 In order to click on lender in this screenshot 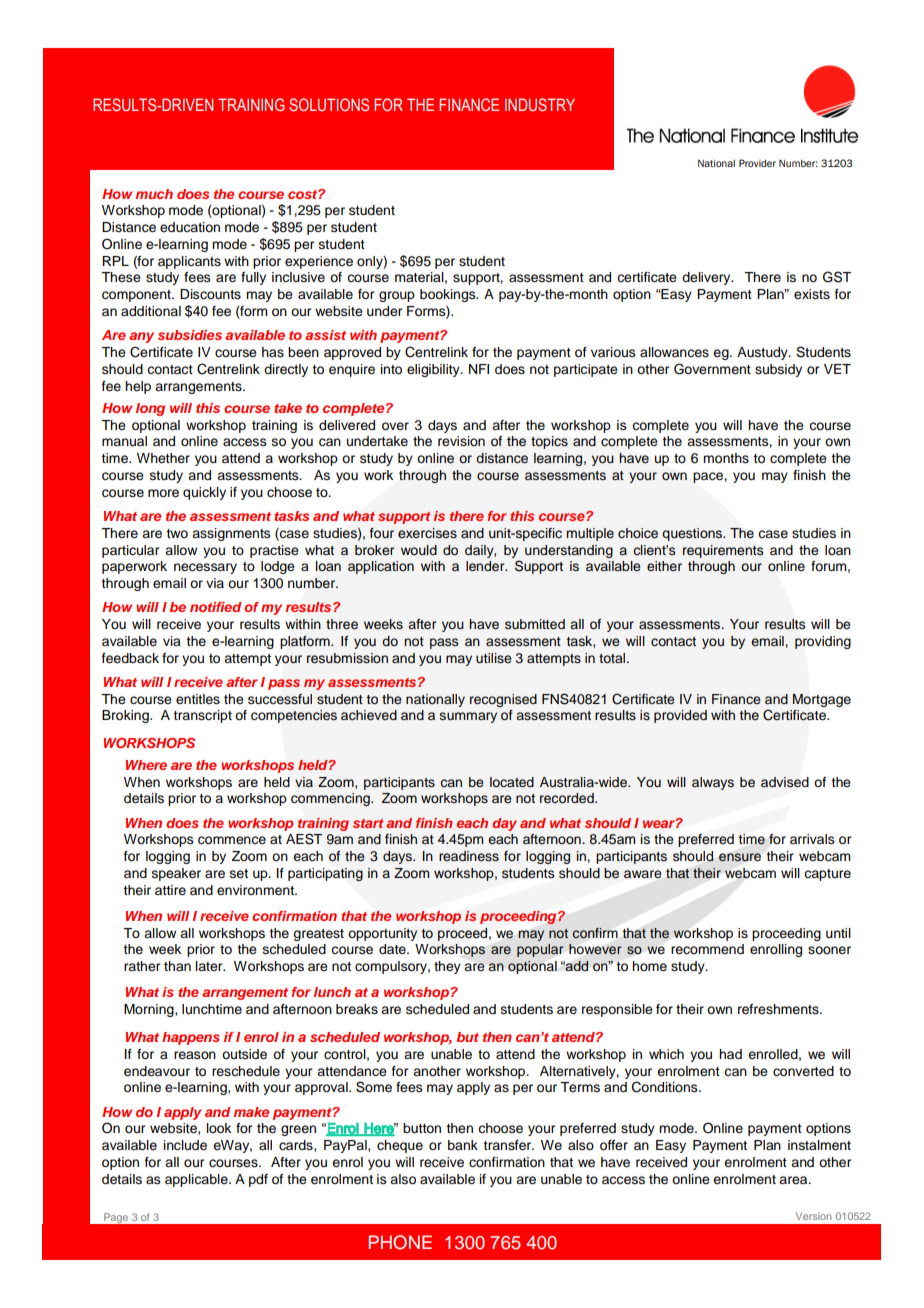, I will do `click(486, 566)`.
